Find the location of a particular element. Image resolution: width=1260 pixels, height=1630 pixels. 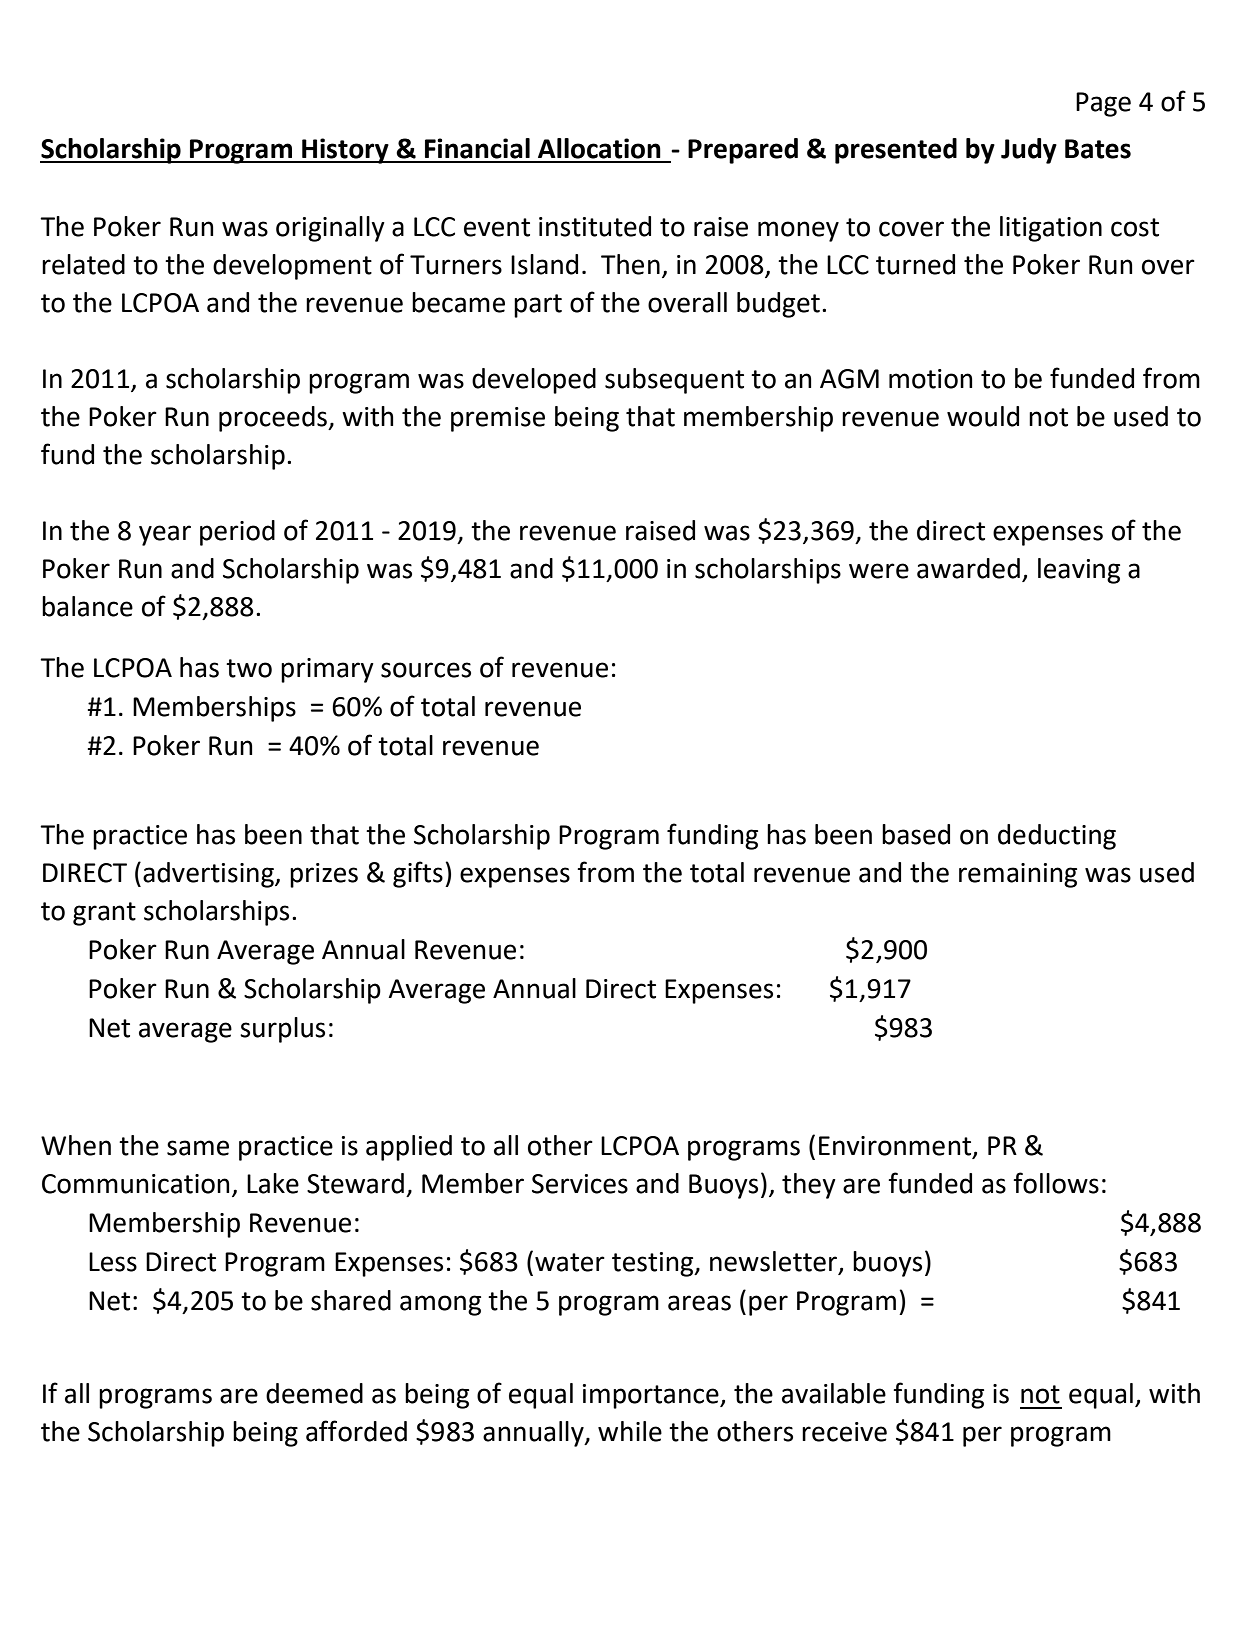

deemed is located at coordinates (314, 1393).
